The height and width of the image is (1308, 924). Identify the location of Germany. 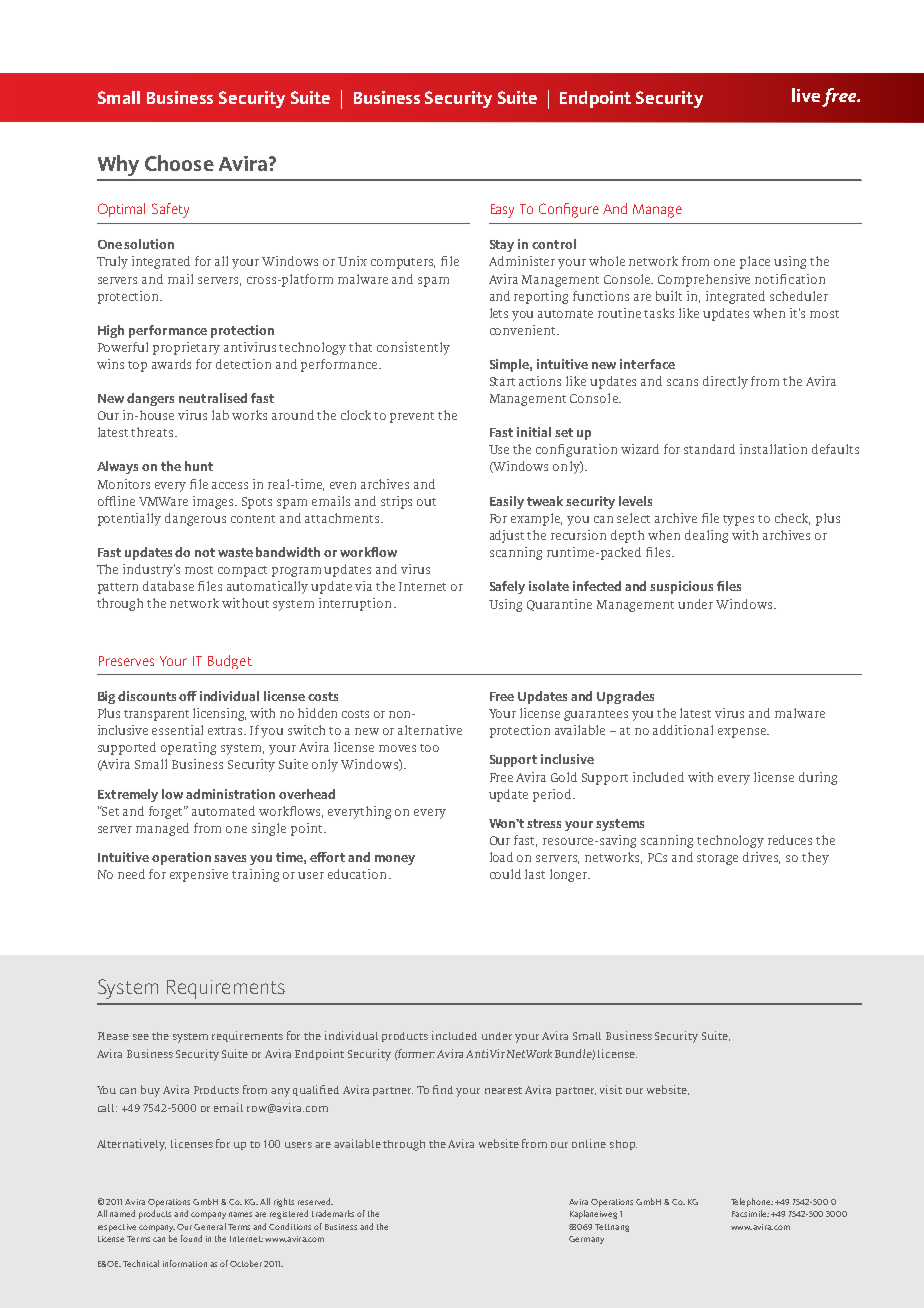
(586, 1240).
